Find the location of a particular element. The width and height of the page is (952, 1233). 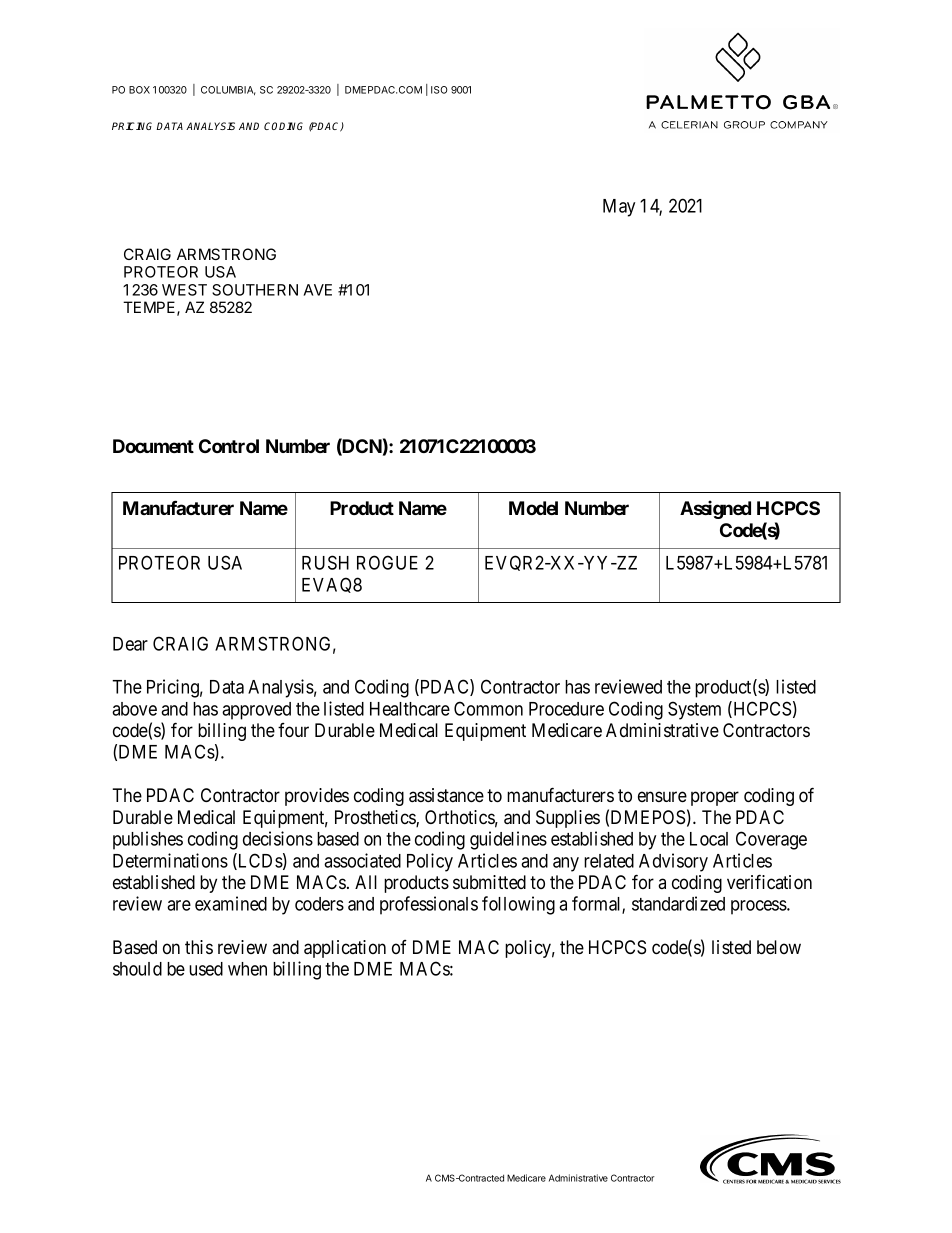

AVE is located at coordinates (317, 290).
